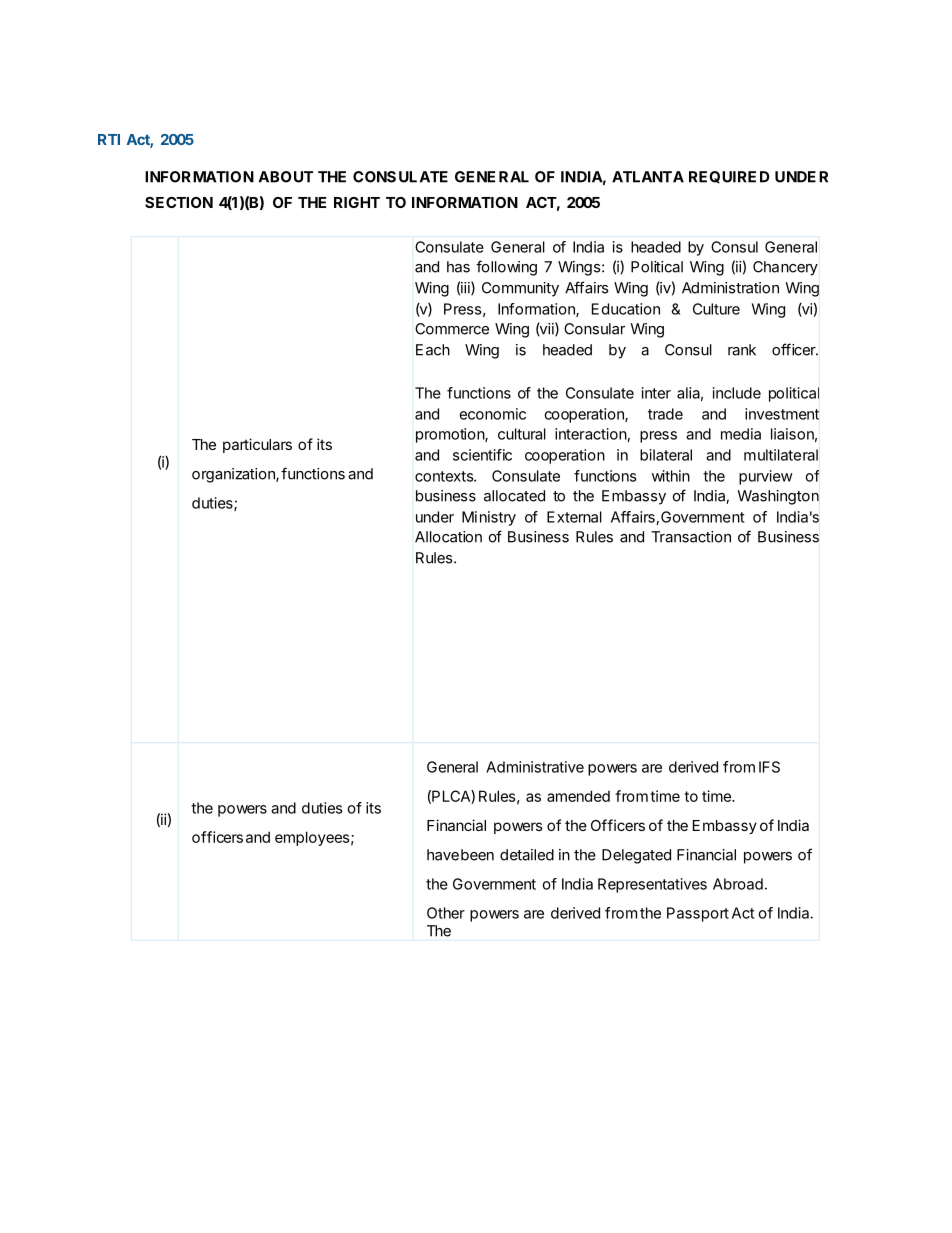 The image size is (952, 1233). I want to click on has, so click(458, 267).
